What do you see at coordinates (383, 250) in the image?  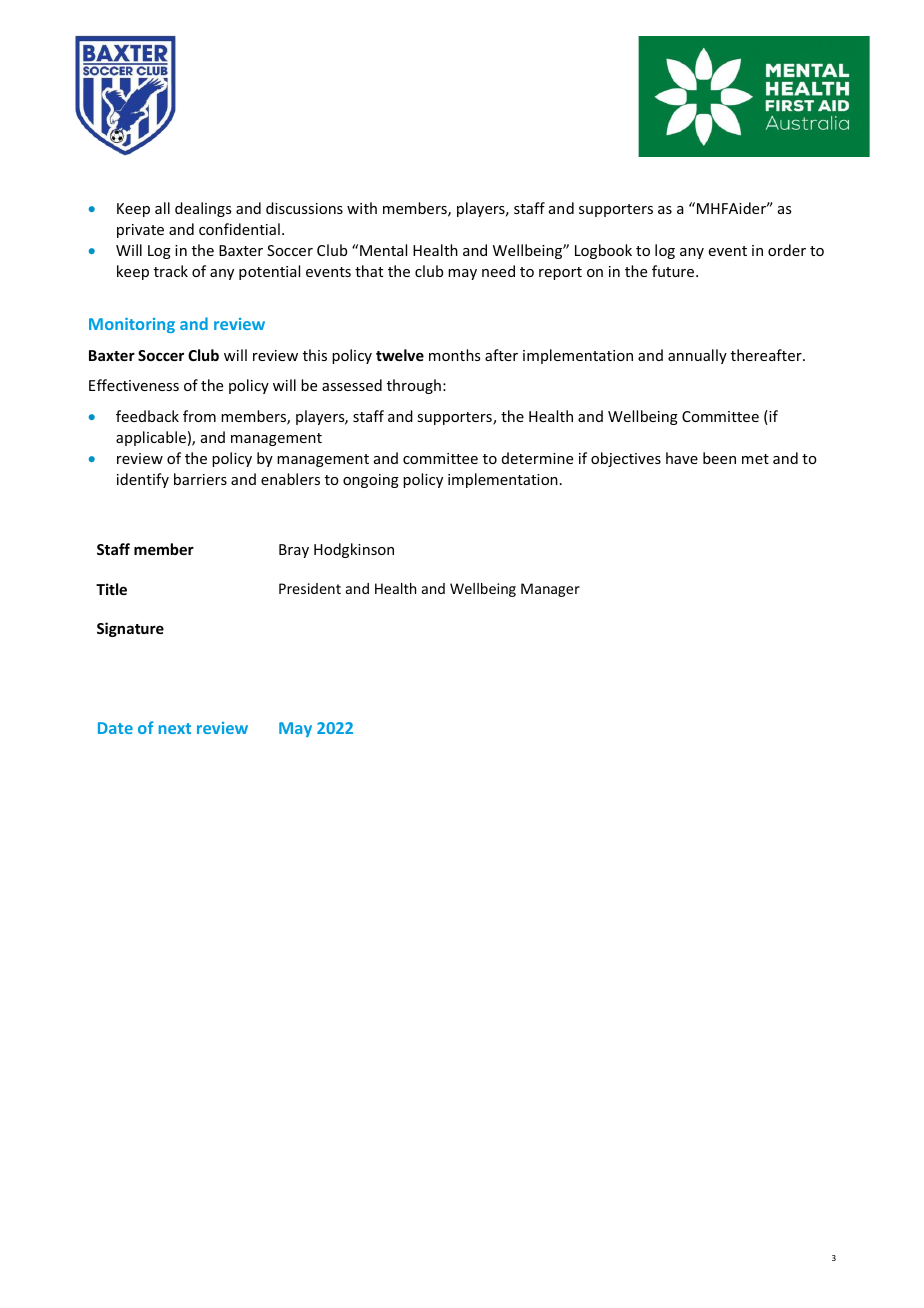 I see `Mental` at bounding box center [383, 250].
